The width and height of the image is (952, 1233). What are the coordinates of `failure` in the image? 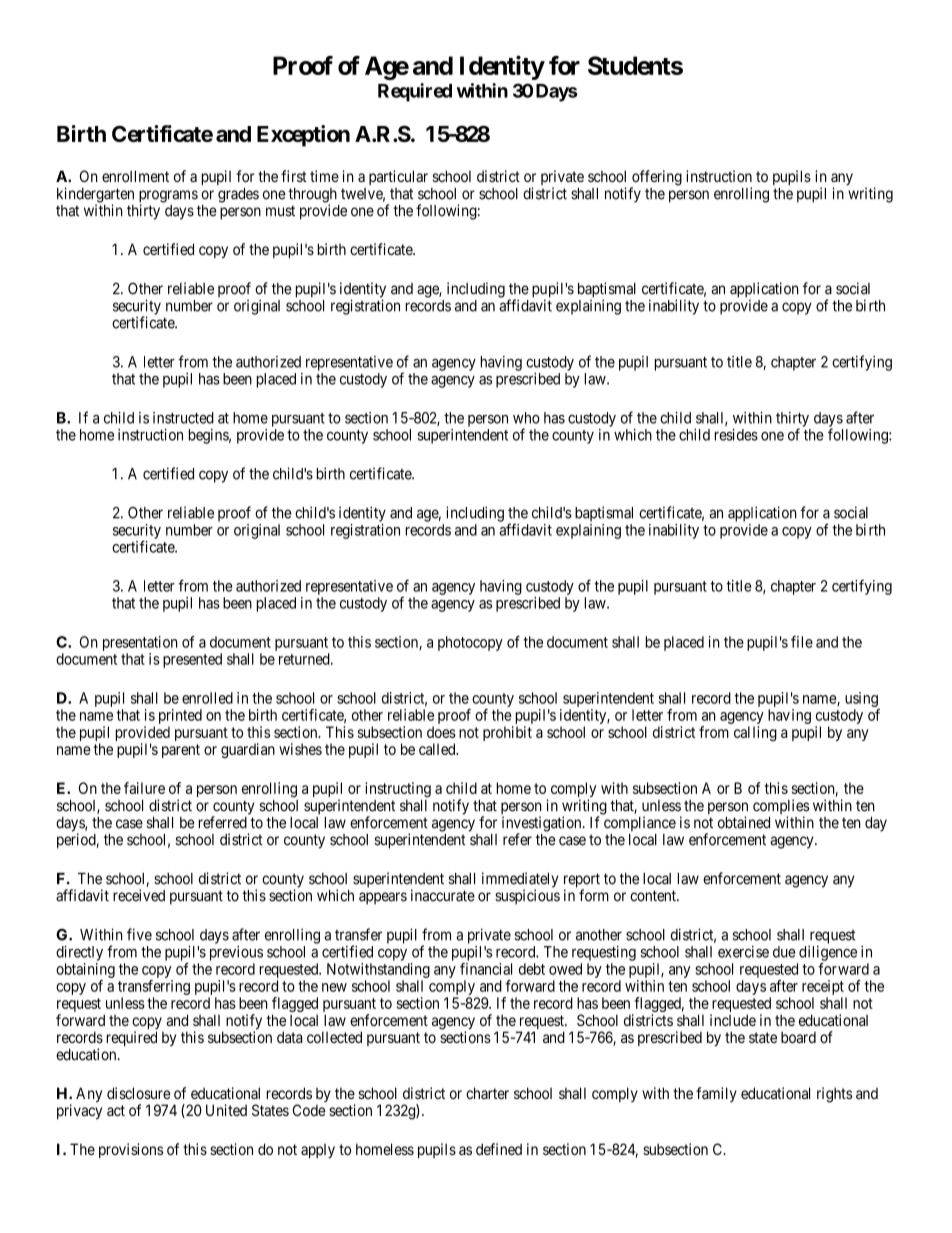 It's located at (144, 788).
